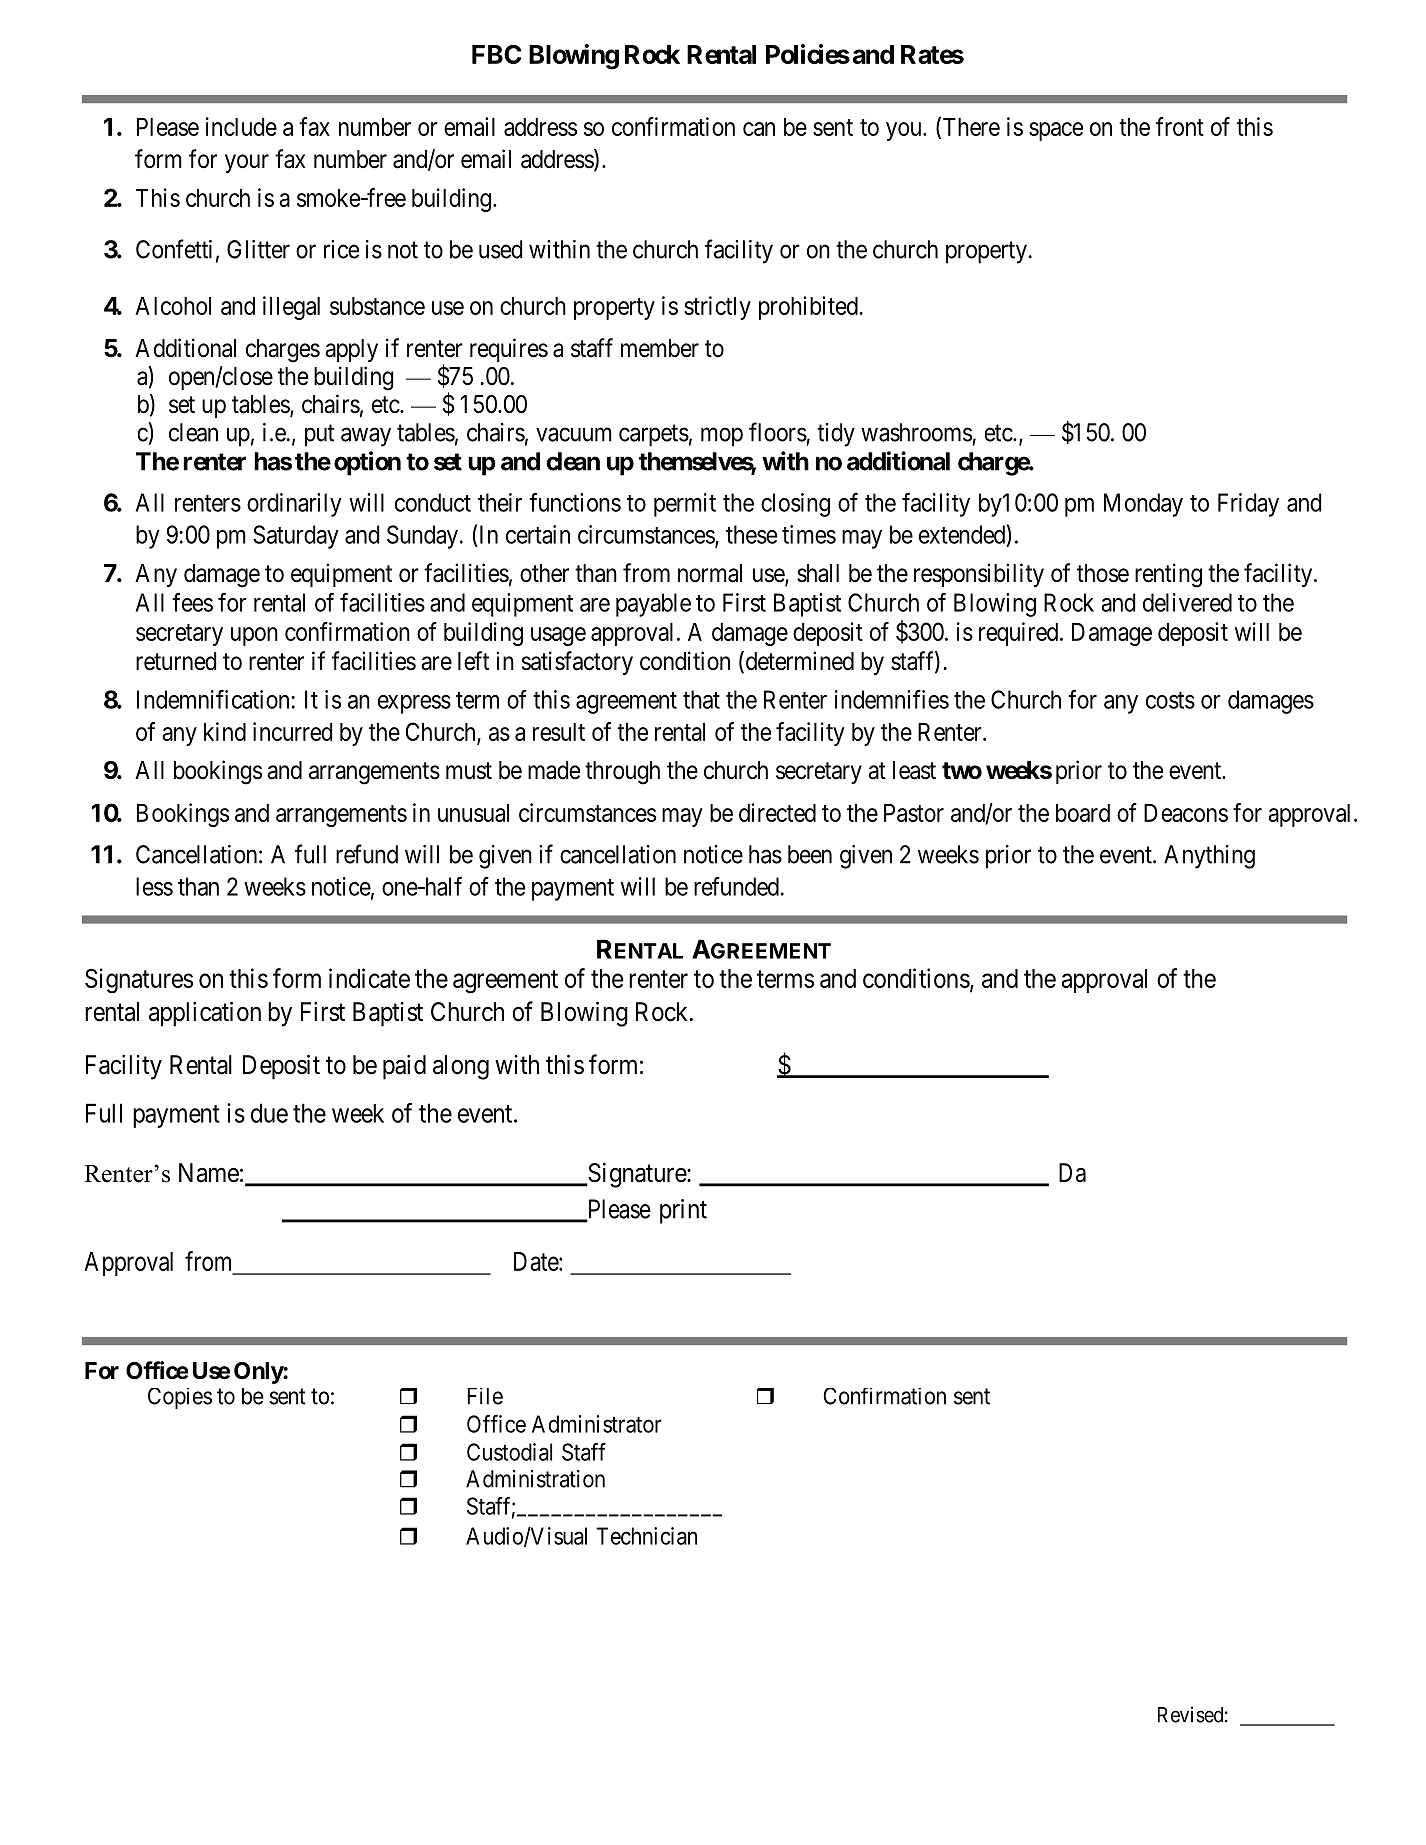  What do you see at coordinates (247, 163) in the page?
I see `your` at bounding box center [247, 163].
